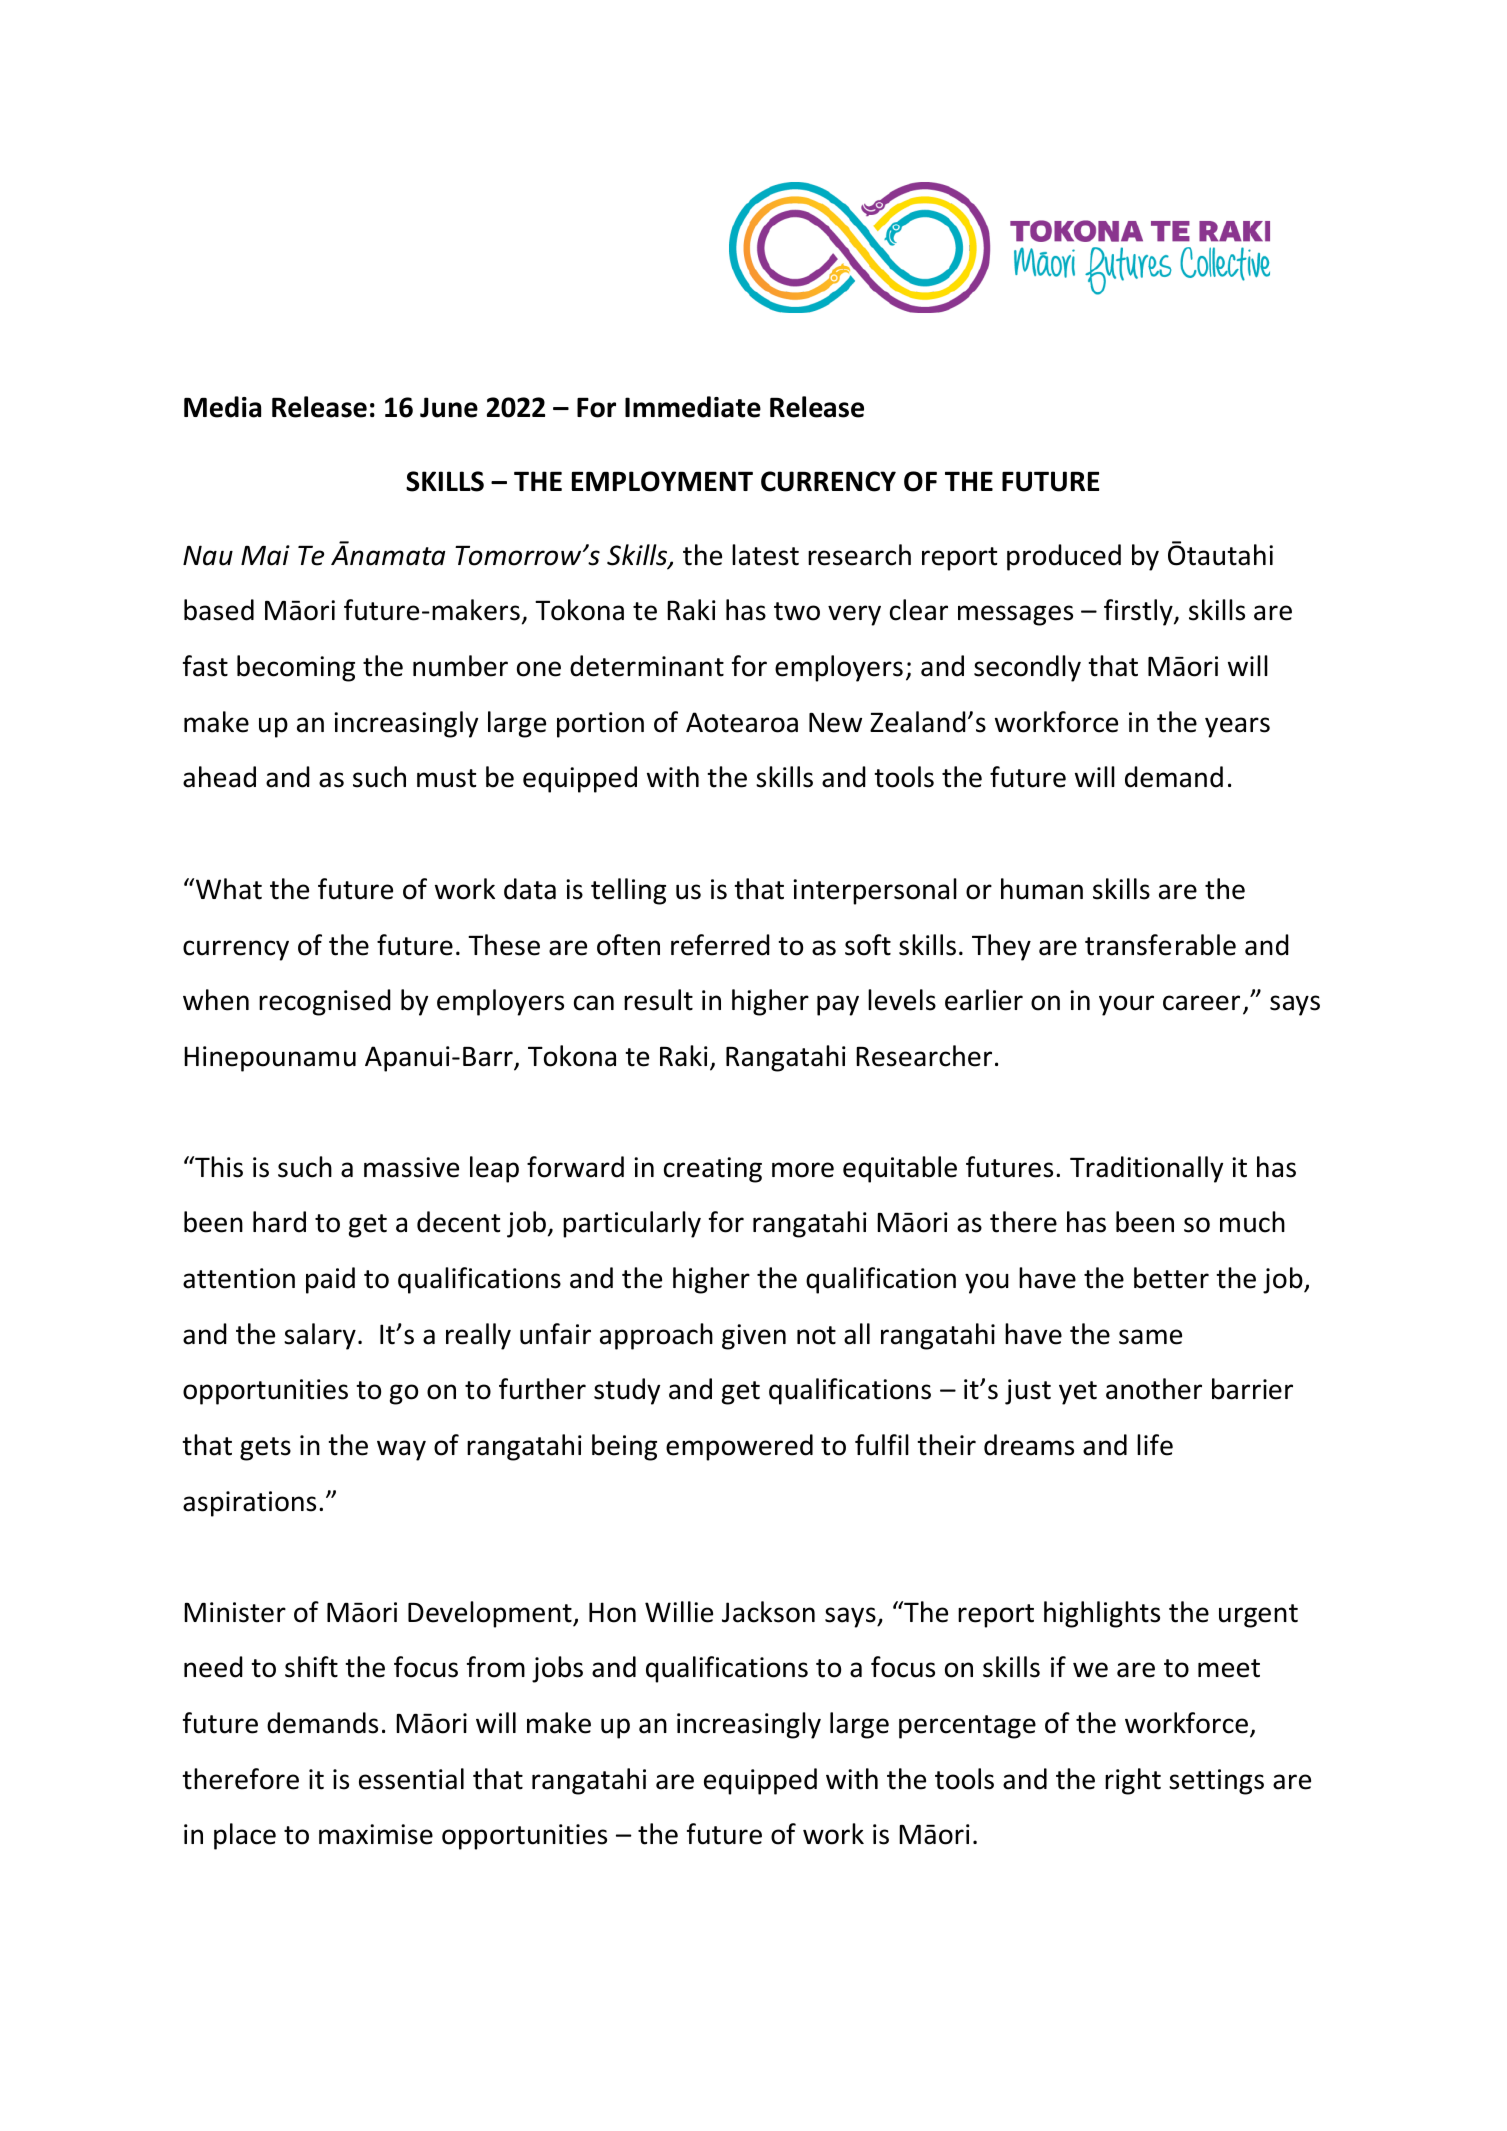  Describe the element at coordinates (1237, 727) in the document. I see `years` at that location.
